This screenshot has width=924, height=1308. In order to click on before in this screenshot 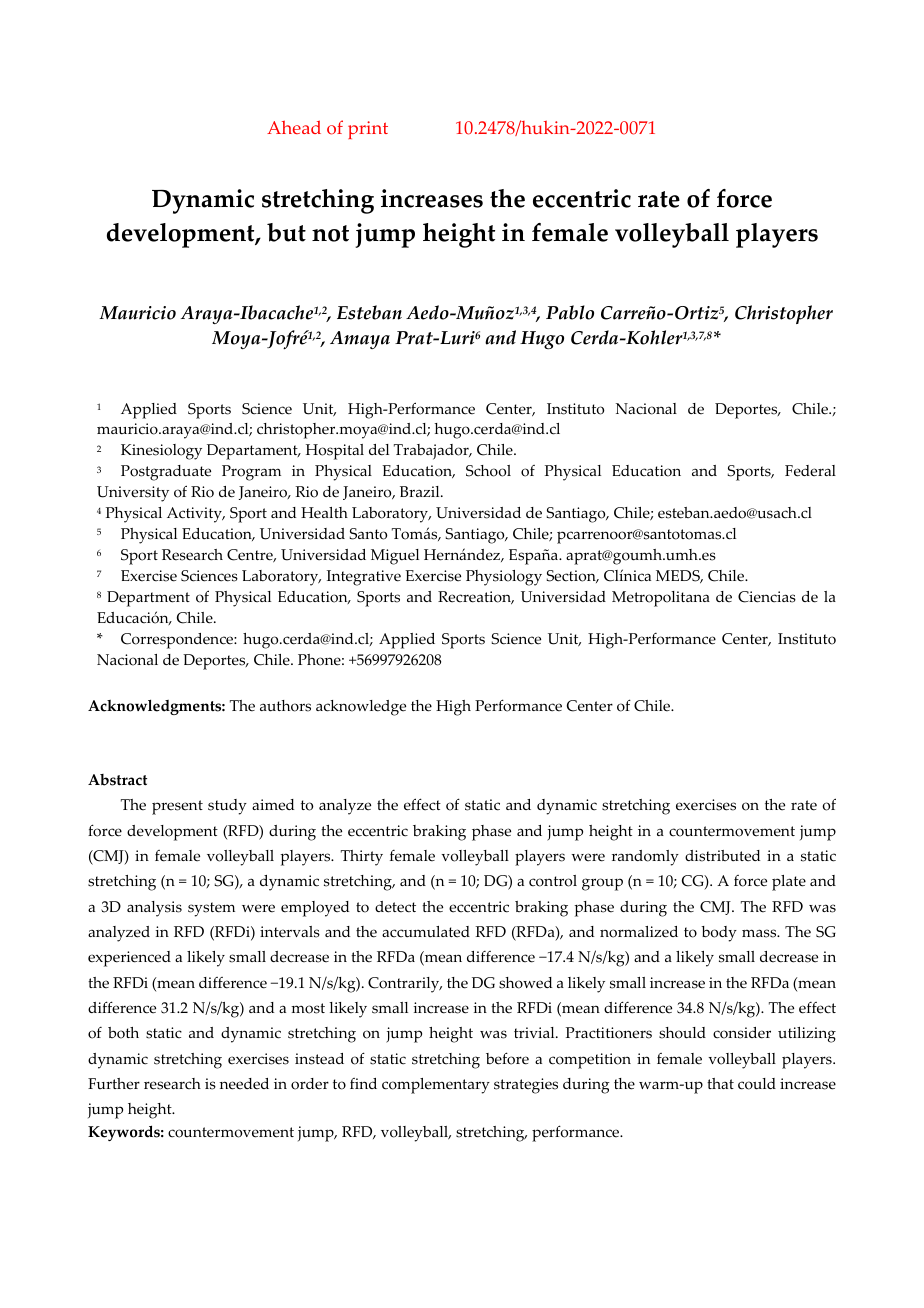, I will do `click(507, 1058)`.
